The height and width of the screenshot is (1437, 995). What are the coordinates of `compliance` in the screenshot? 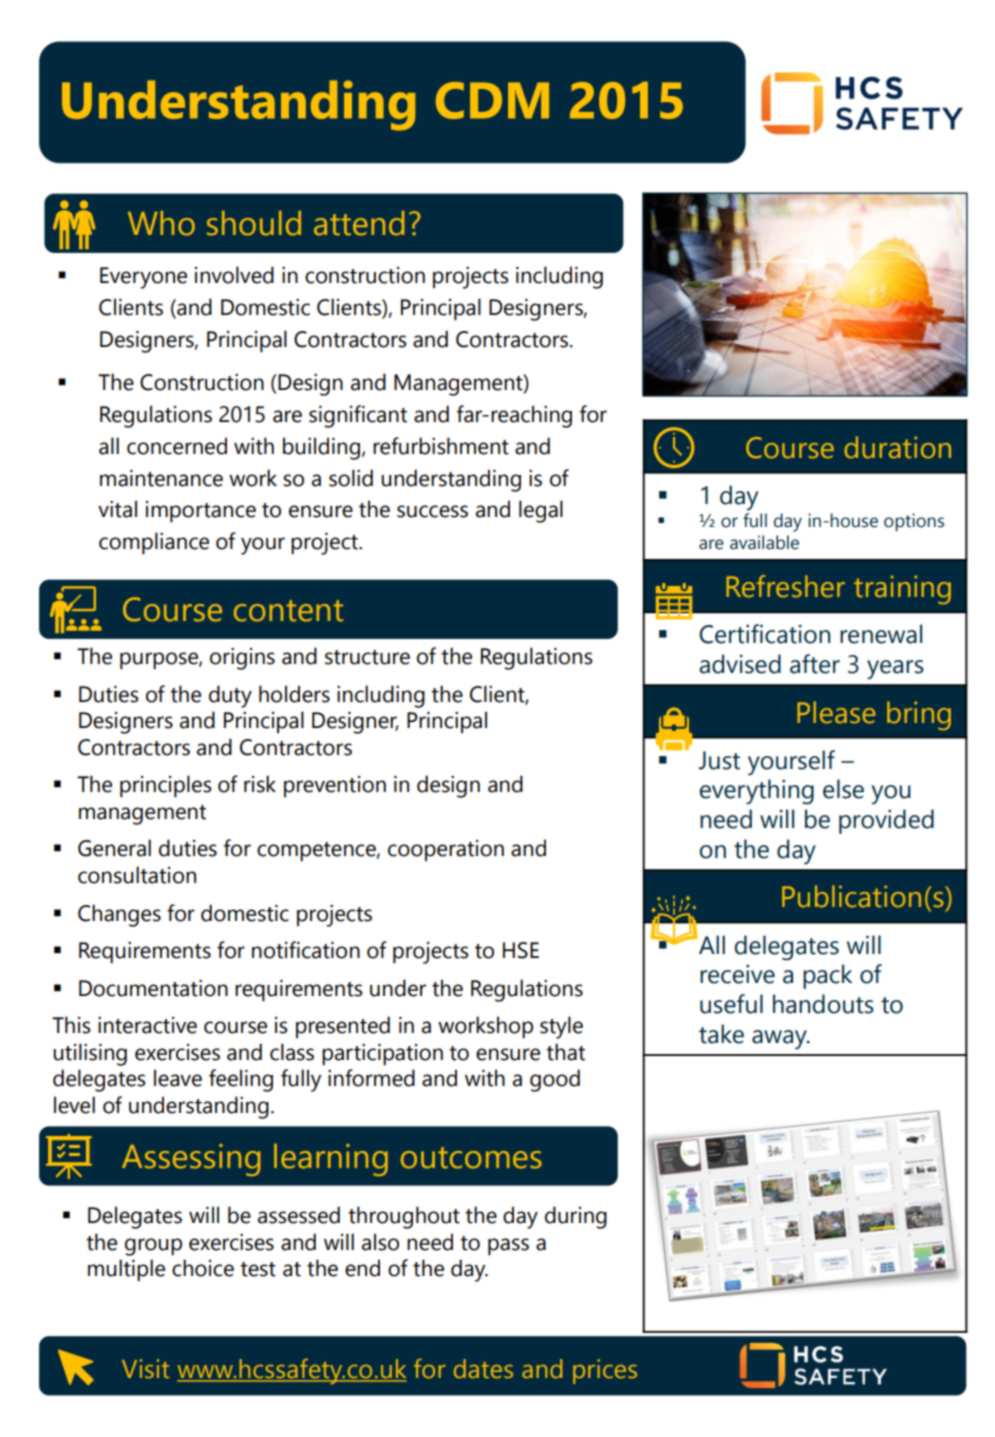 It's located at (154, 543).
